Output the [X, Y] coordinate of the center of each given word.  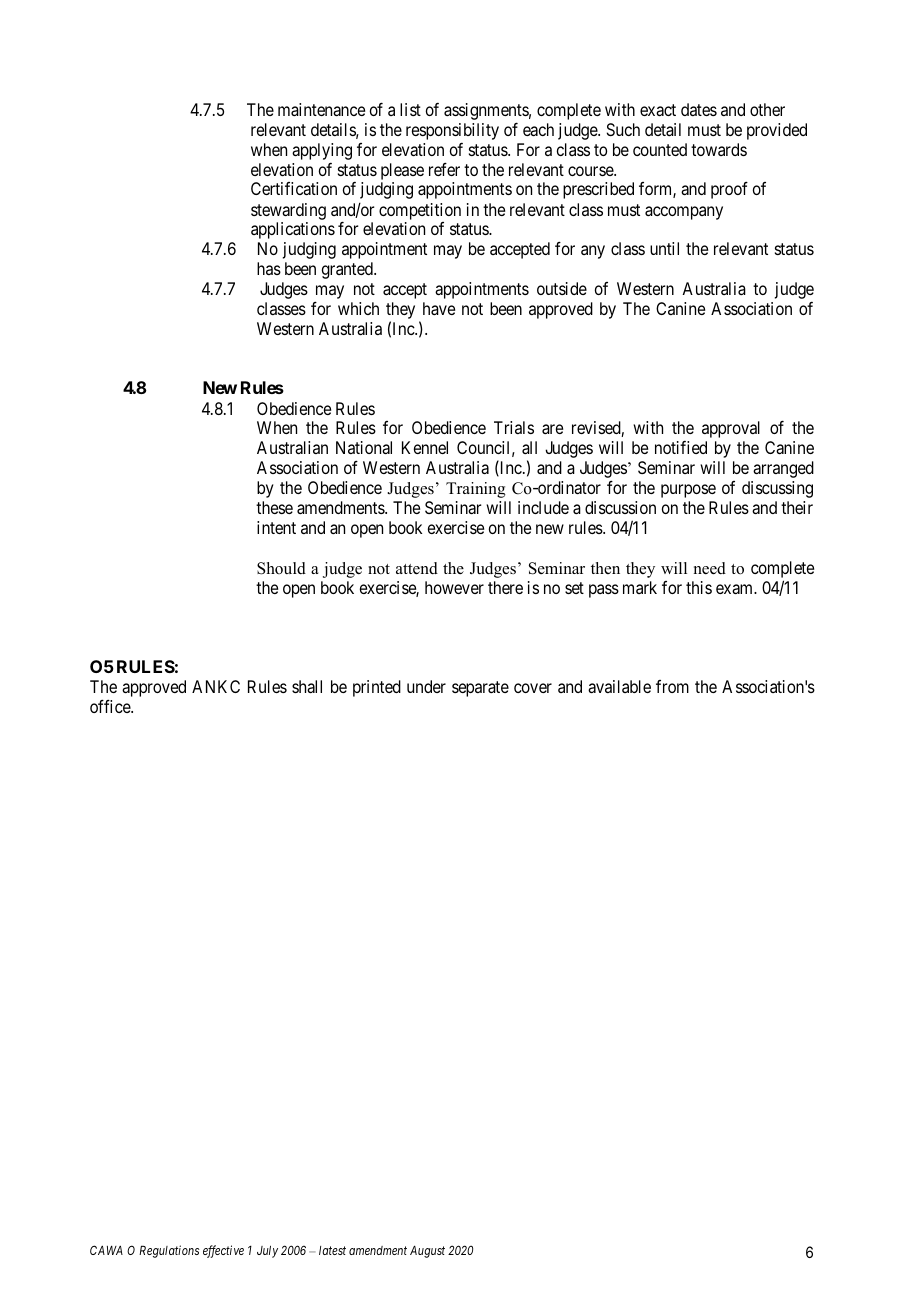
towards [719, 149]
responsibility [452, 131]
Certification [294, 188]
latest [332, 1250]
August [427, 1251]
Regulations [169, 1251]
